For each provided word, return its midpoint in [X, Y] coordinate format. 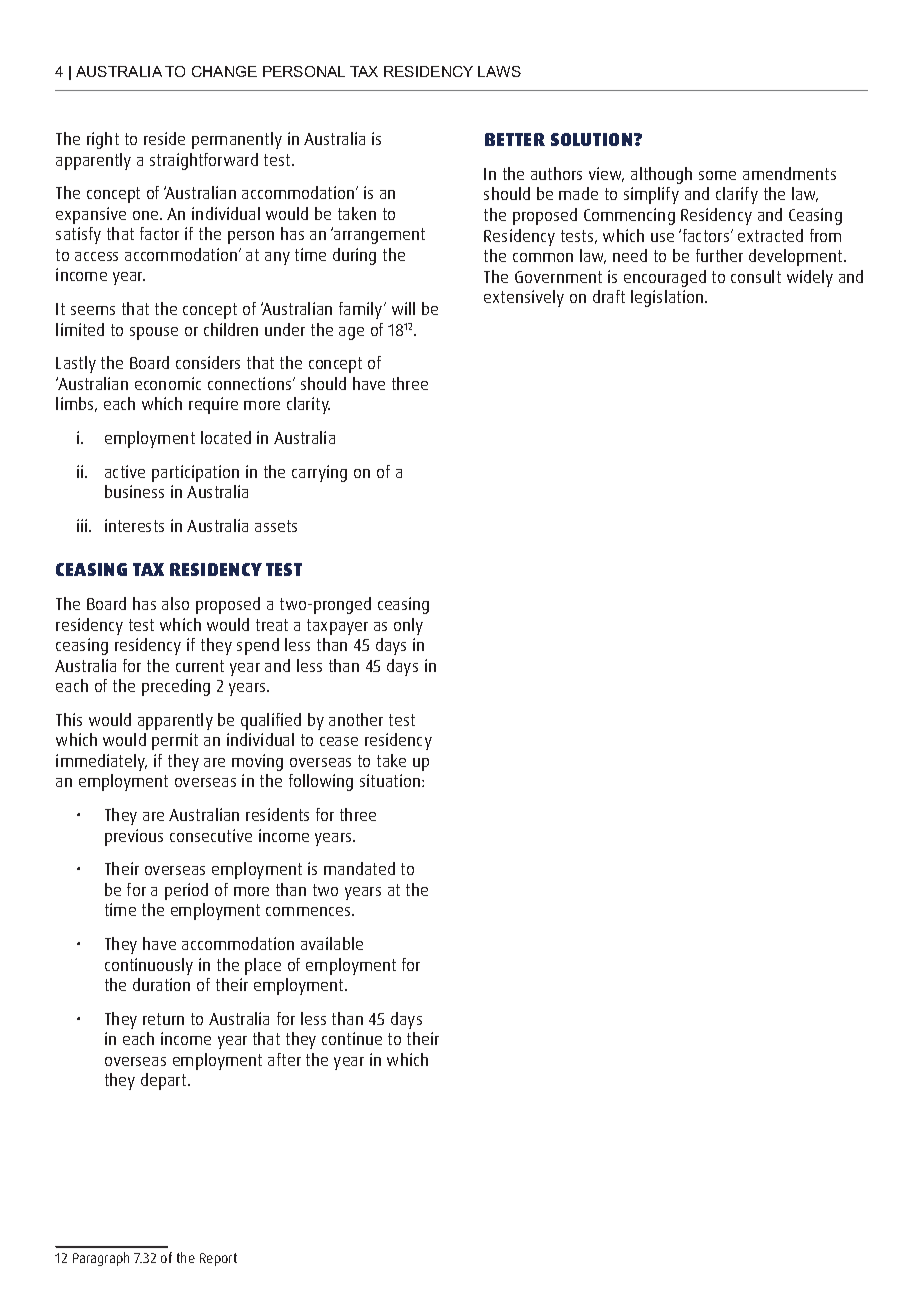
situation [391, 780]
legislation [668, 298]
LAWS [499, 71]
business [134, 491]
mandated [359, 868]
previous [134, 837]
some [717, 175]
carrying [319, 473]
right [103, 140]
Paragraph [101, 1259]
